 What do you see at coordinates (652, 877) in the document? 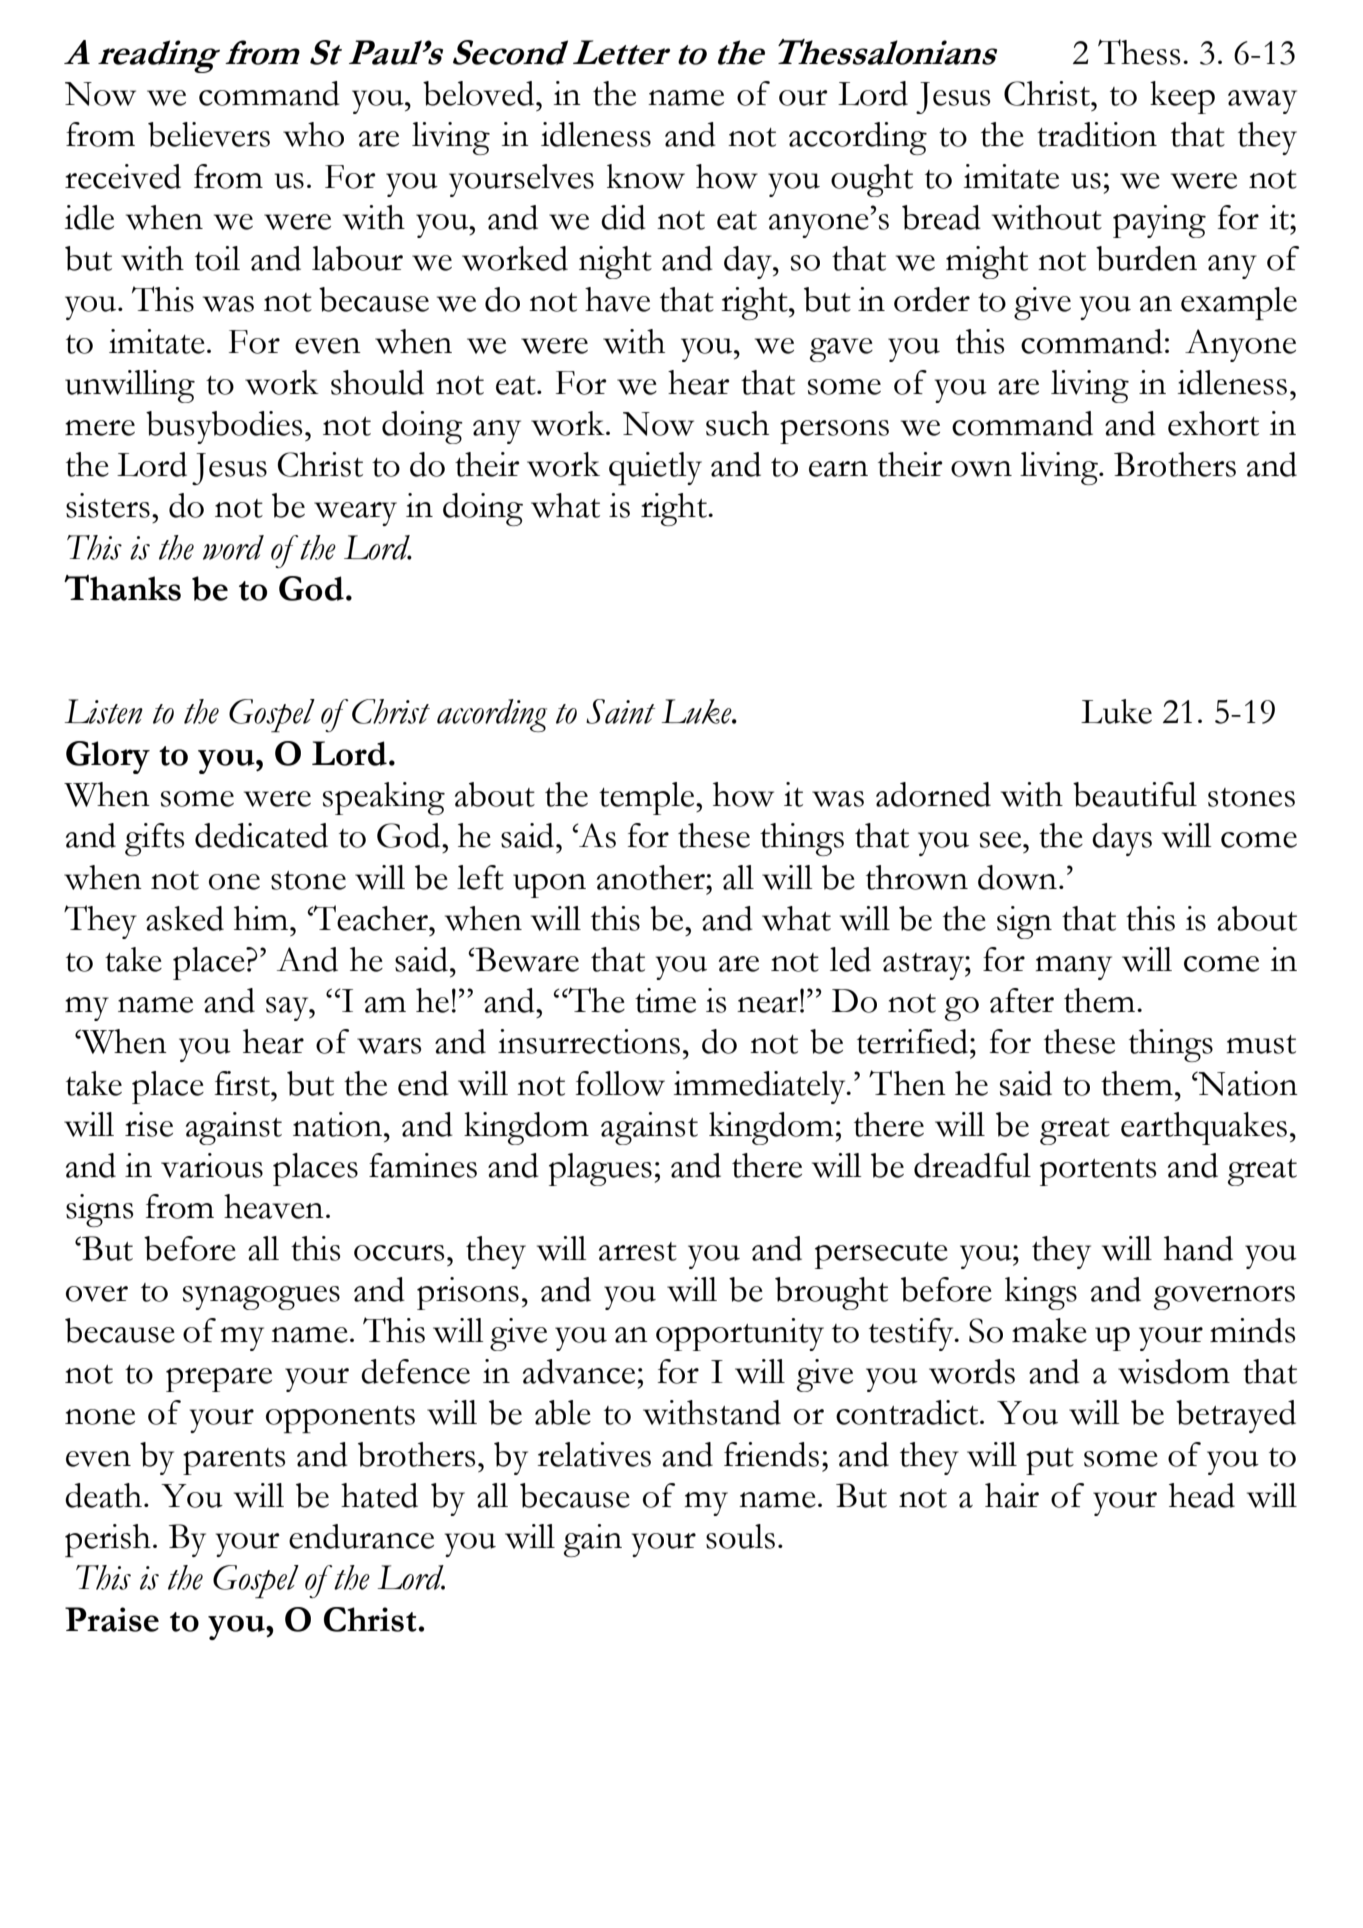
I see `another` at bounding box center [652, 877].
